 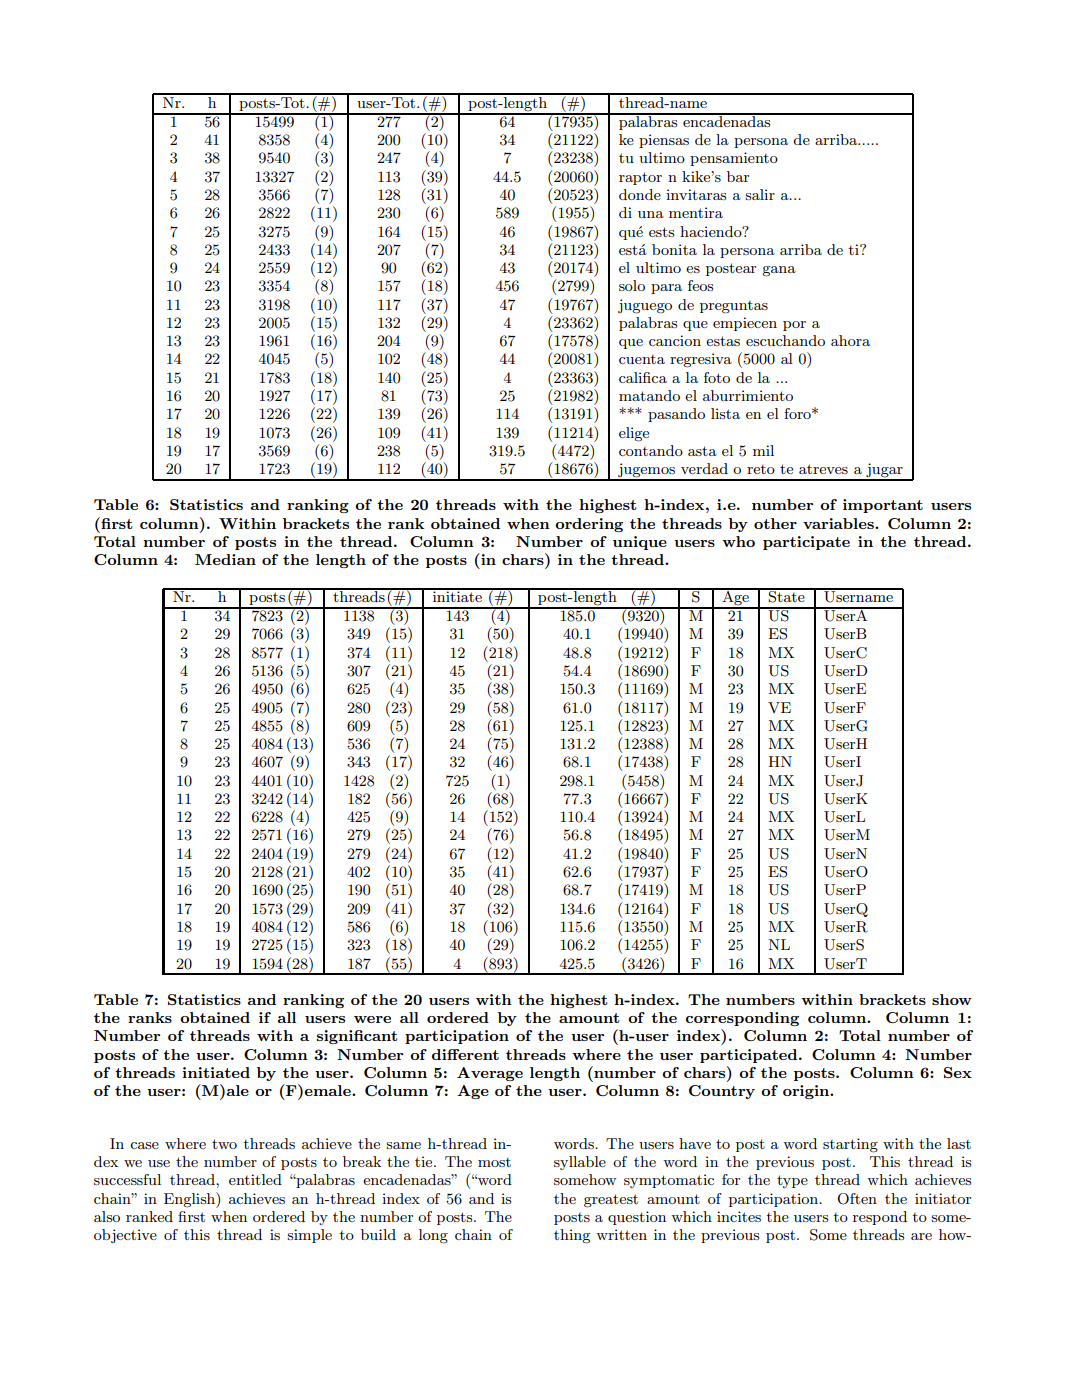 What do you see at coordinates (952, 999) in the document?
I see `show` at bounding box center [952, 999].
